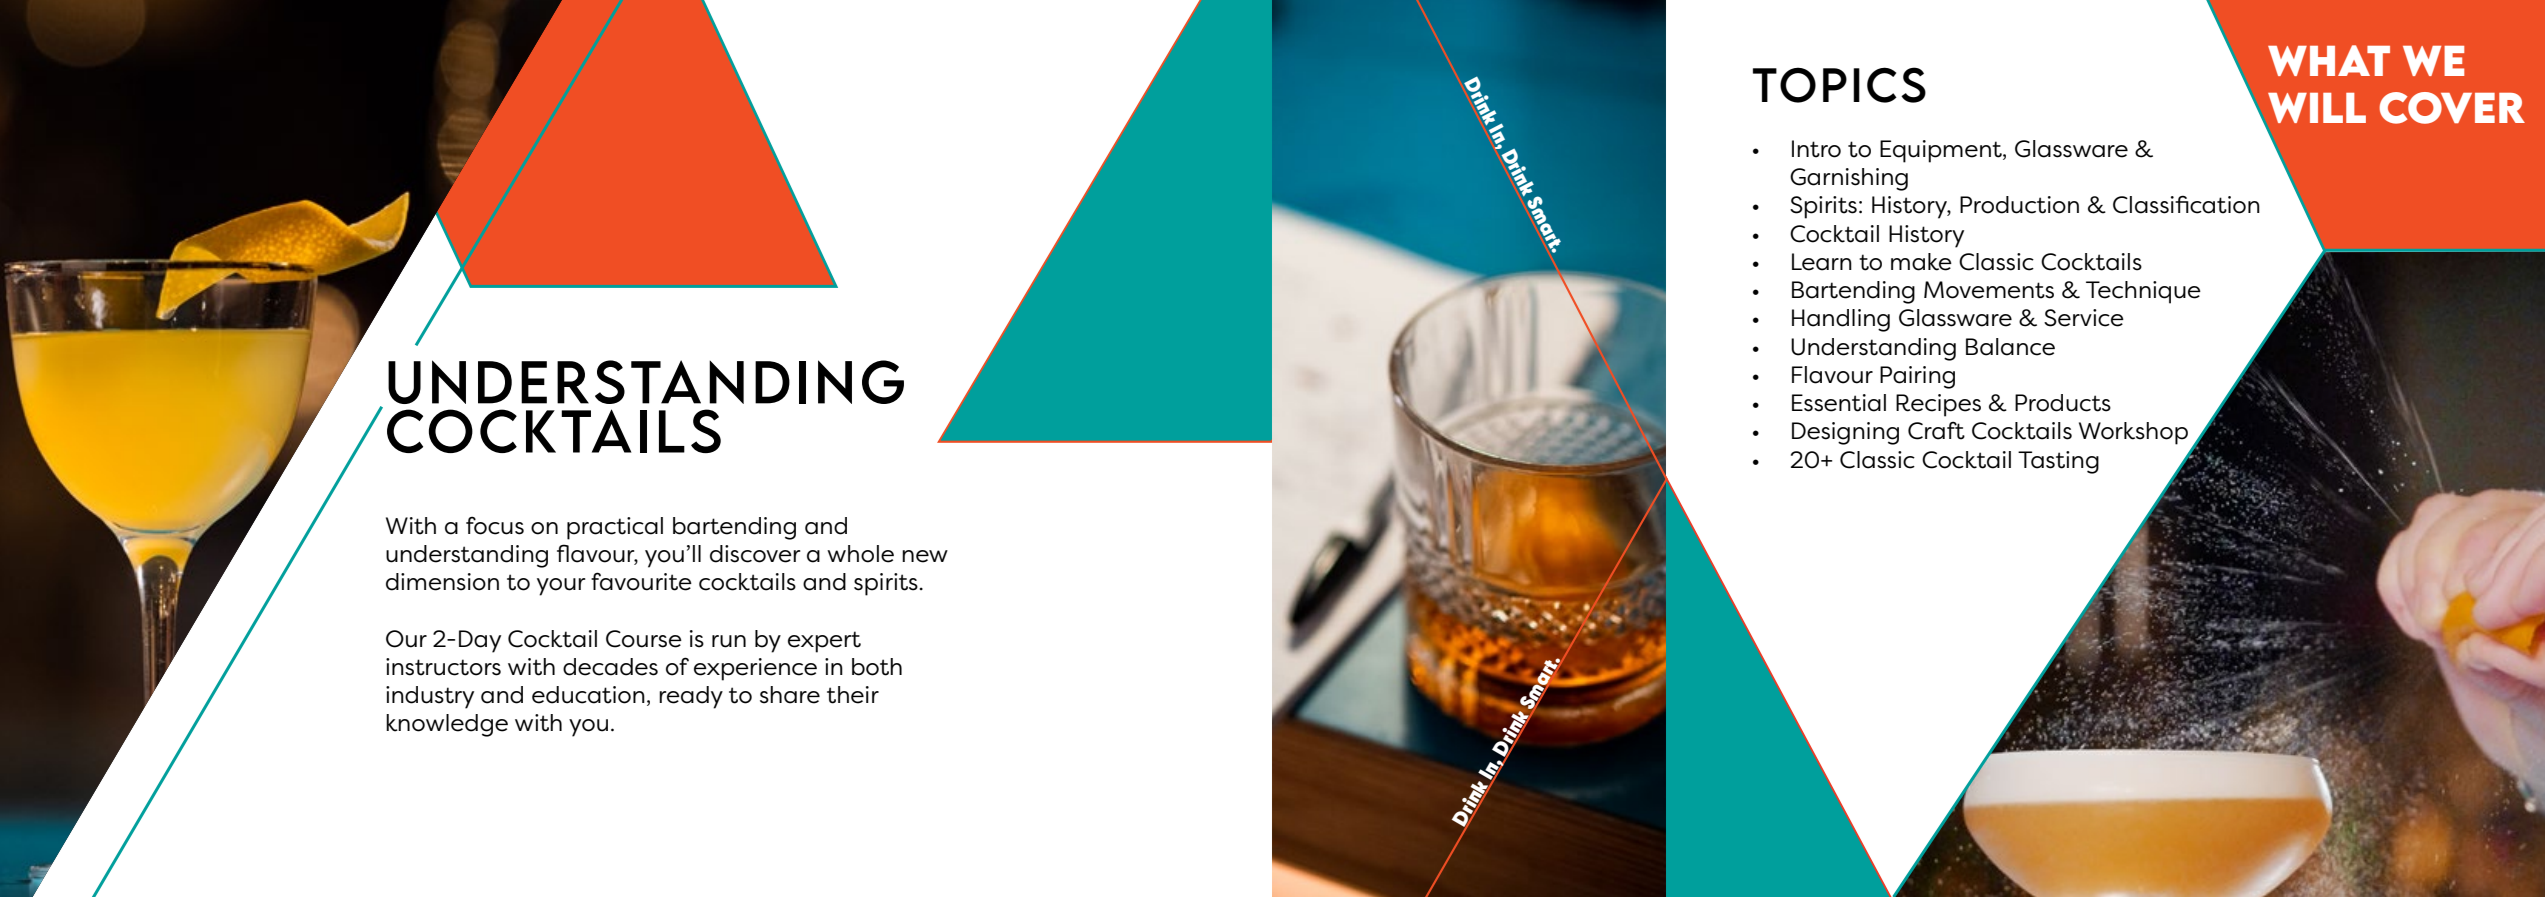  Describe the element at coordinates (2329, 60) in the page. I see `What` at that location.
